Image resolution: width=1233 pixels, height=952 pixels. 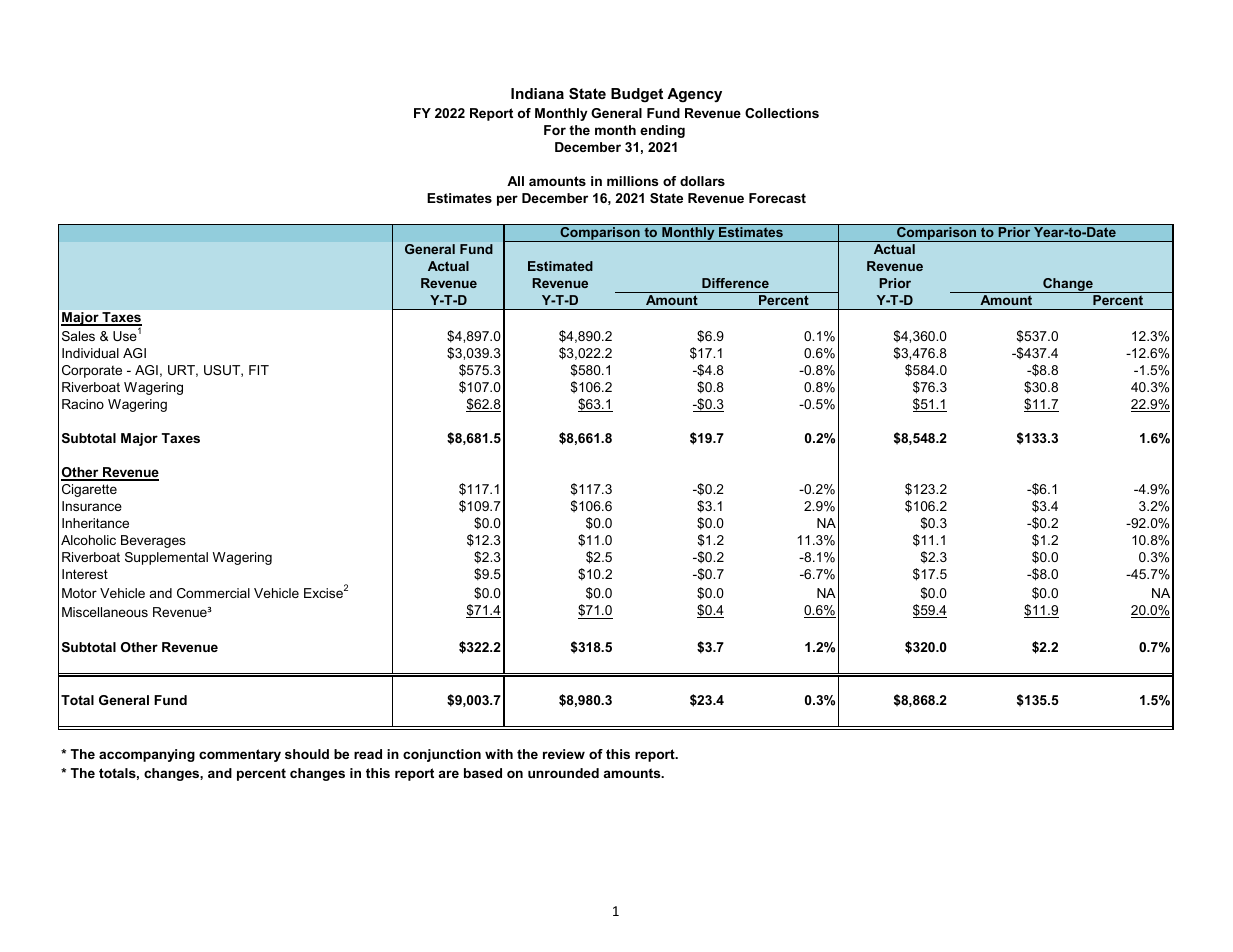 What do you see at coordinates (560, 266) in the screenshot?
I see `Estimated` at bounding box center [560, 266].
